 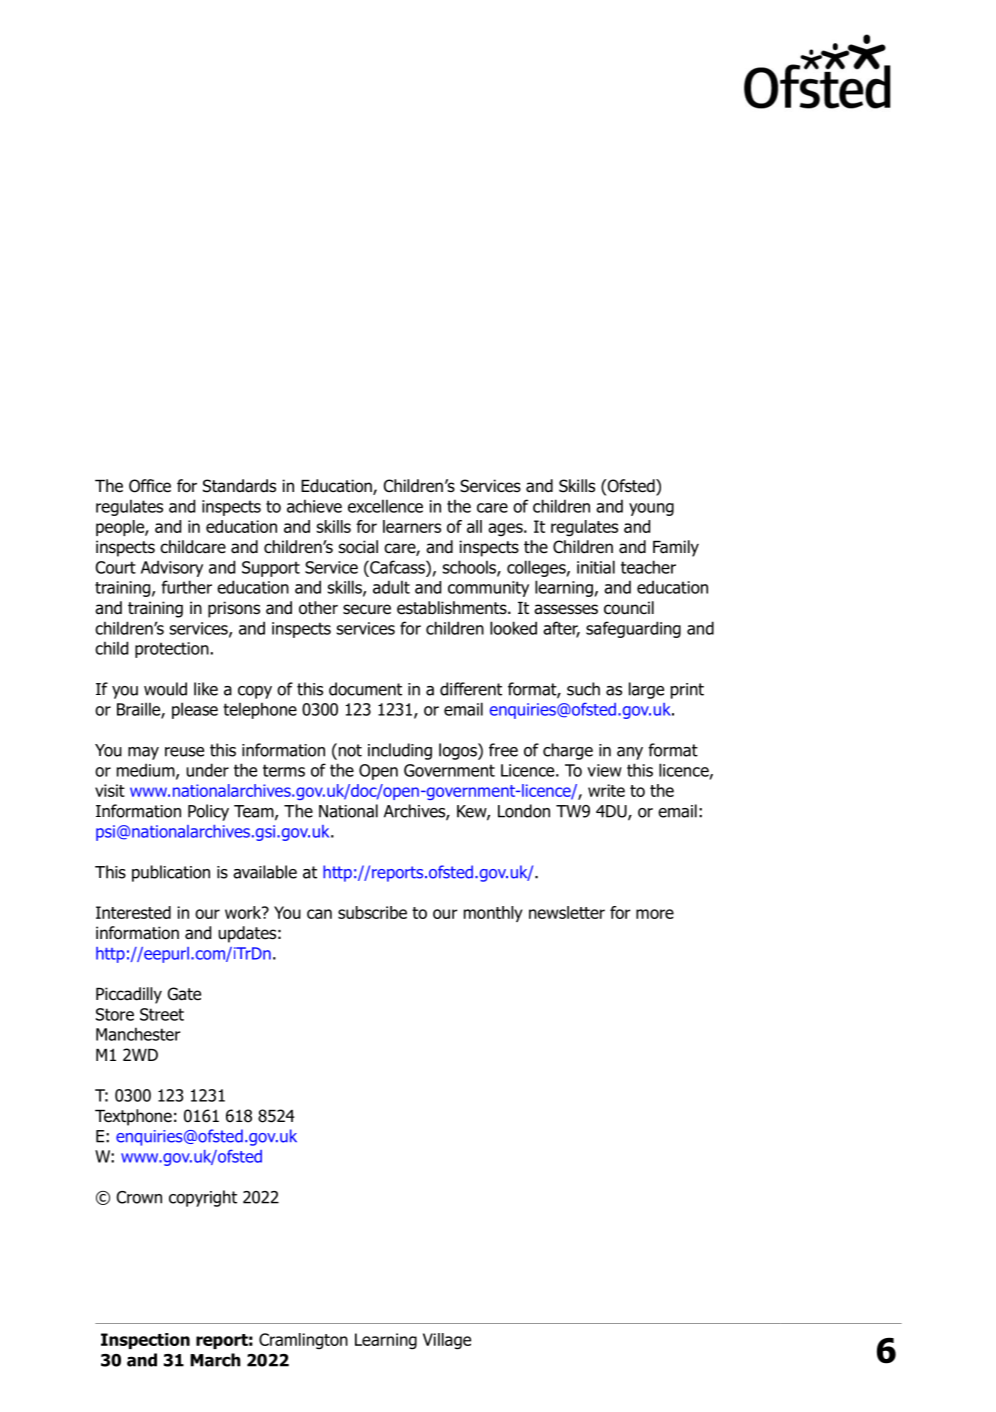 What do you see at coordinates (385, 506) in the screenshot?
I see `excellence` at bounding box center [385, 506].
